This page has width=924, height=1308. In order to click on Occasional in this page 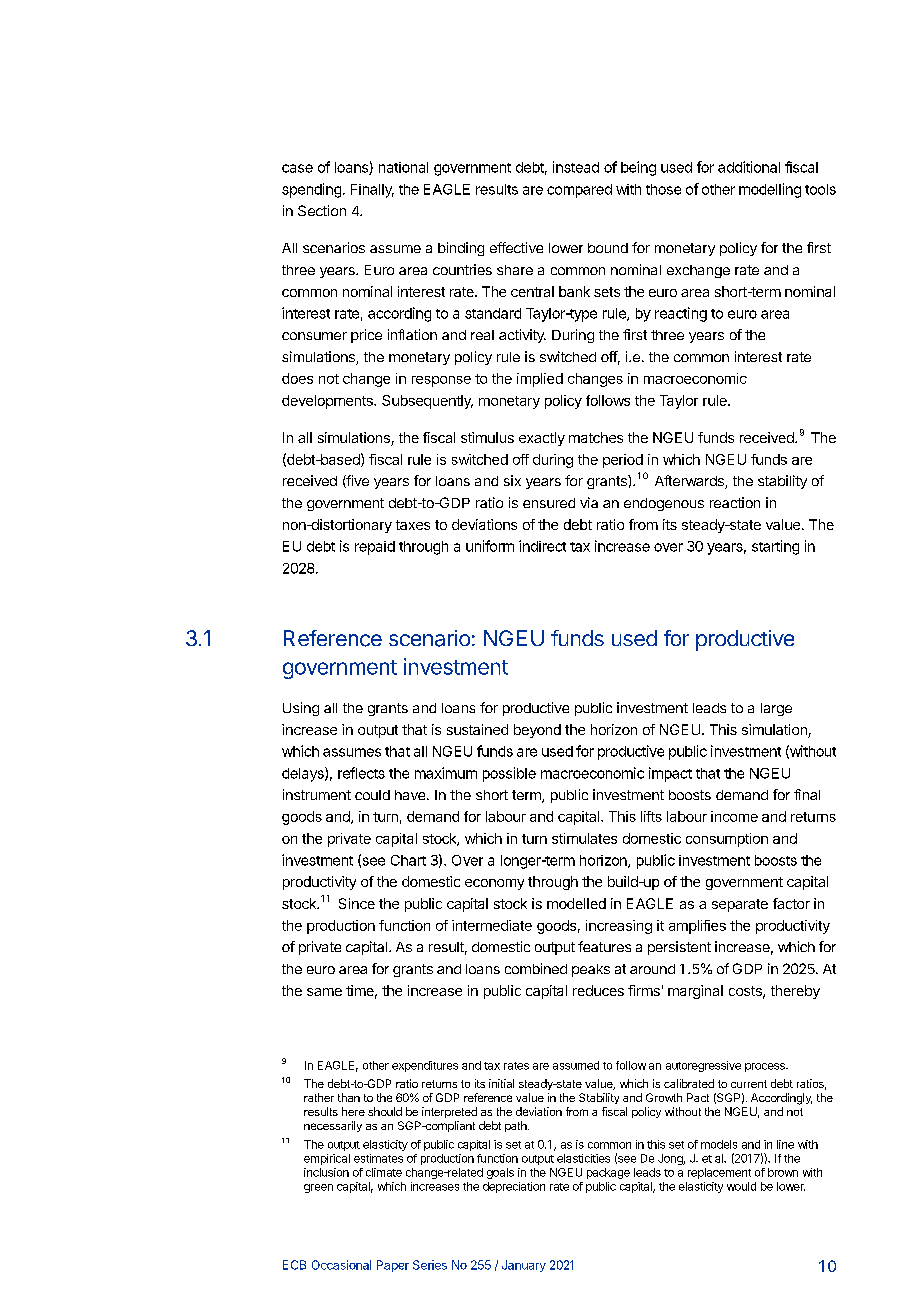, I will do `click(341, 1265)`.
